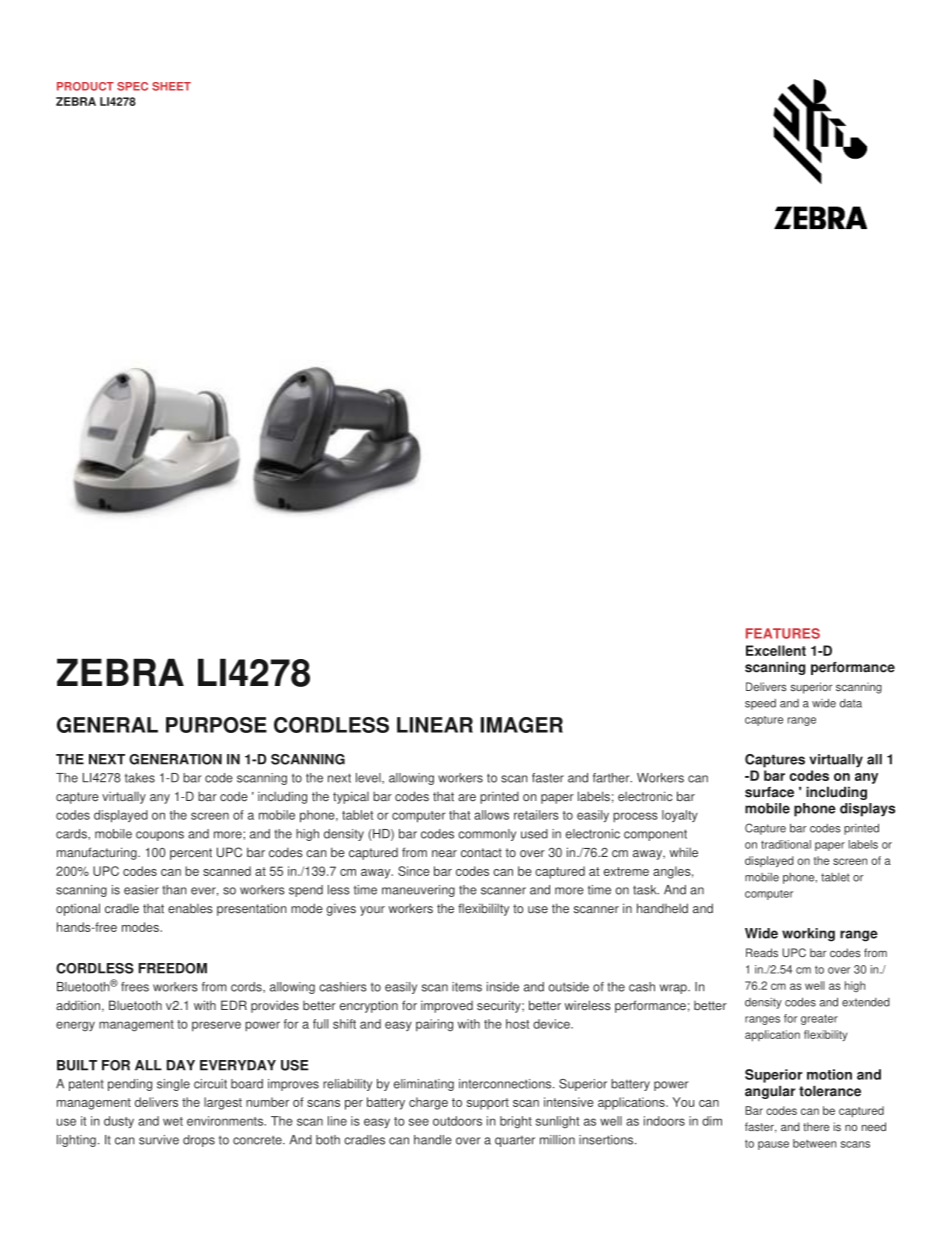 The height and width of the screenshot is (1233, 952). I want to click on are, so click(467, 798).
